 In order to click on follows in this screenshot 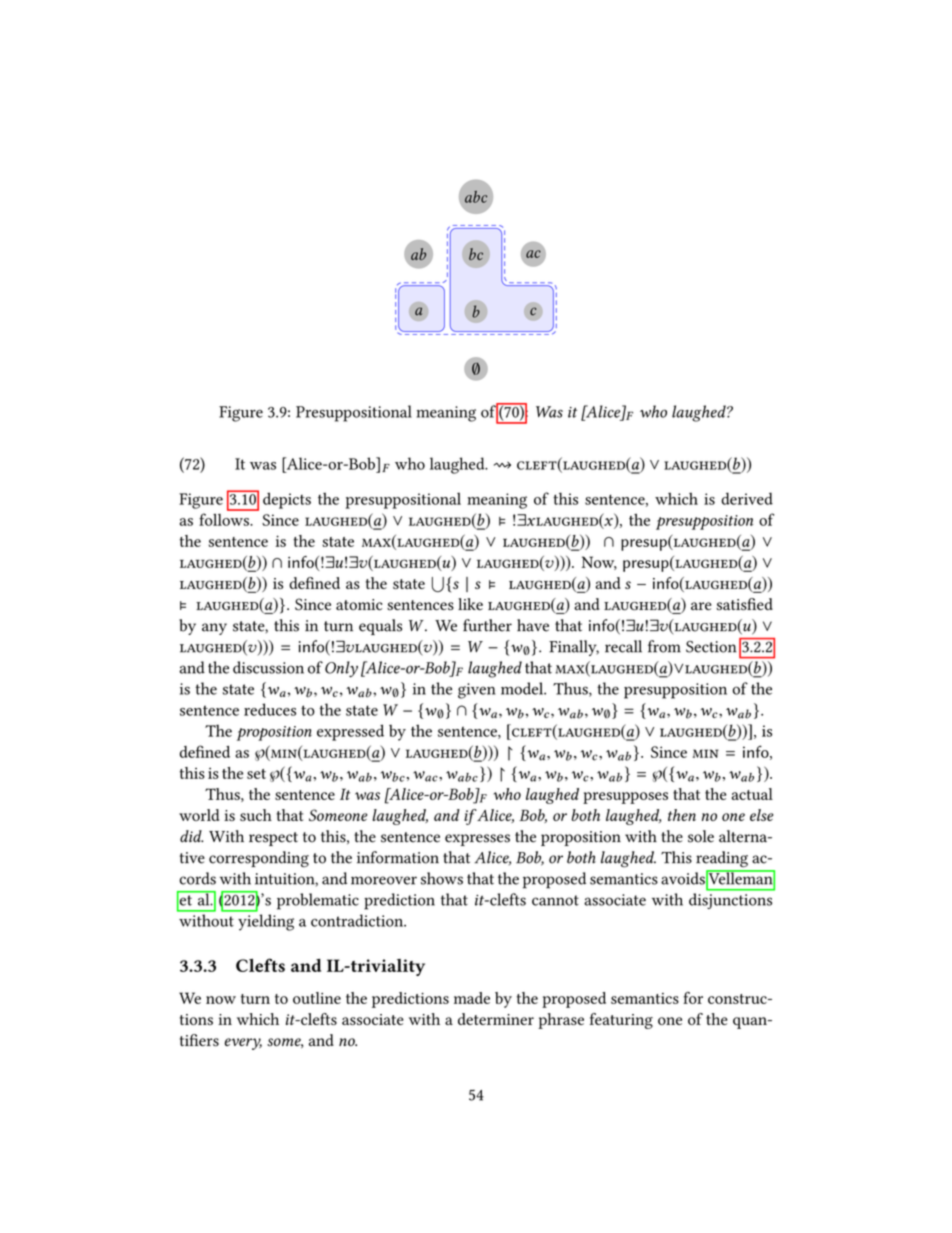, I will do `click(225, 519)`.
